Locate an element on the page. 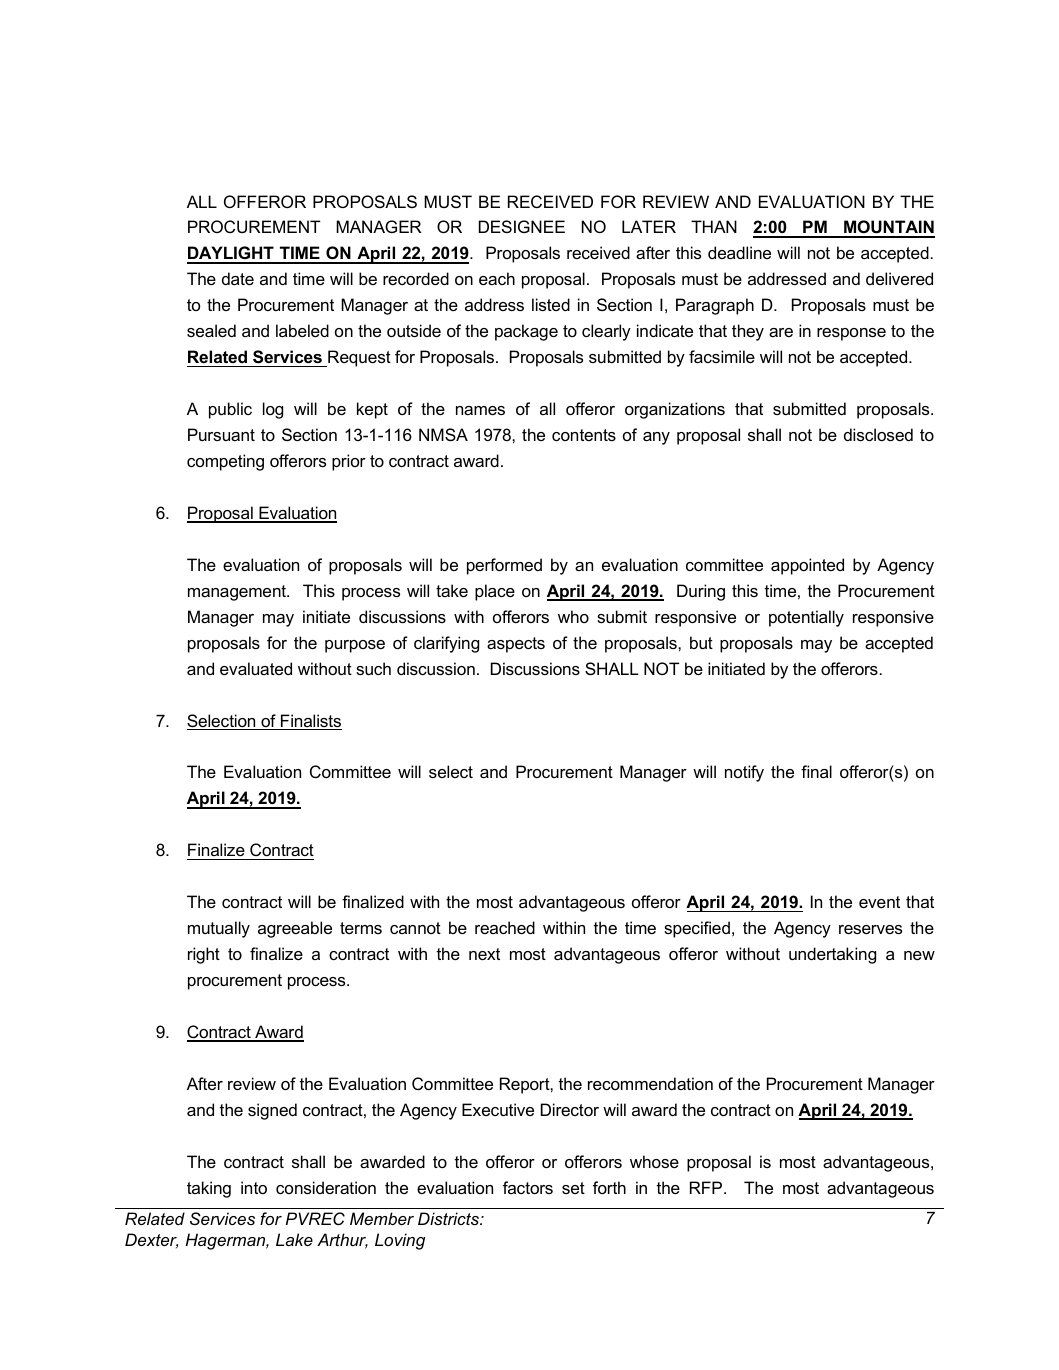 This page has width=1059, height=1370. DAYLIGHT is located at coordinates (231, 254).
